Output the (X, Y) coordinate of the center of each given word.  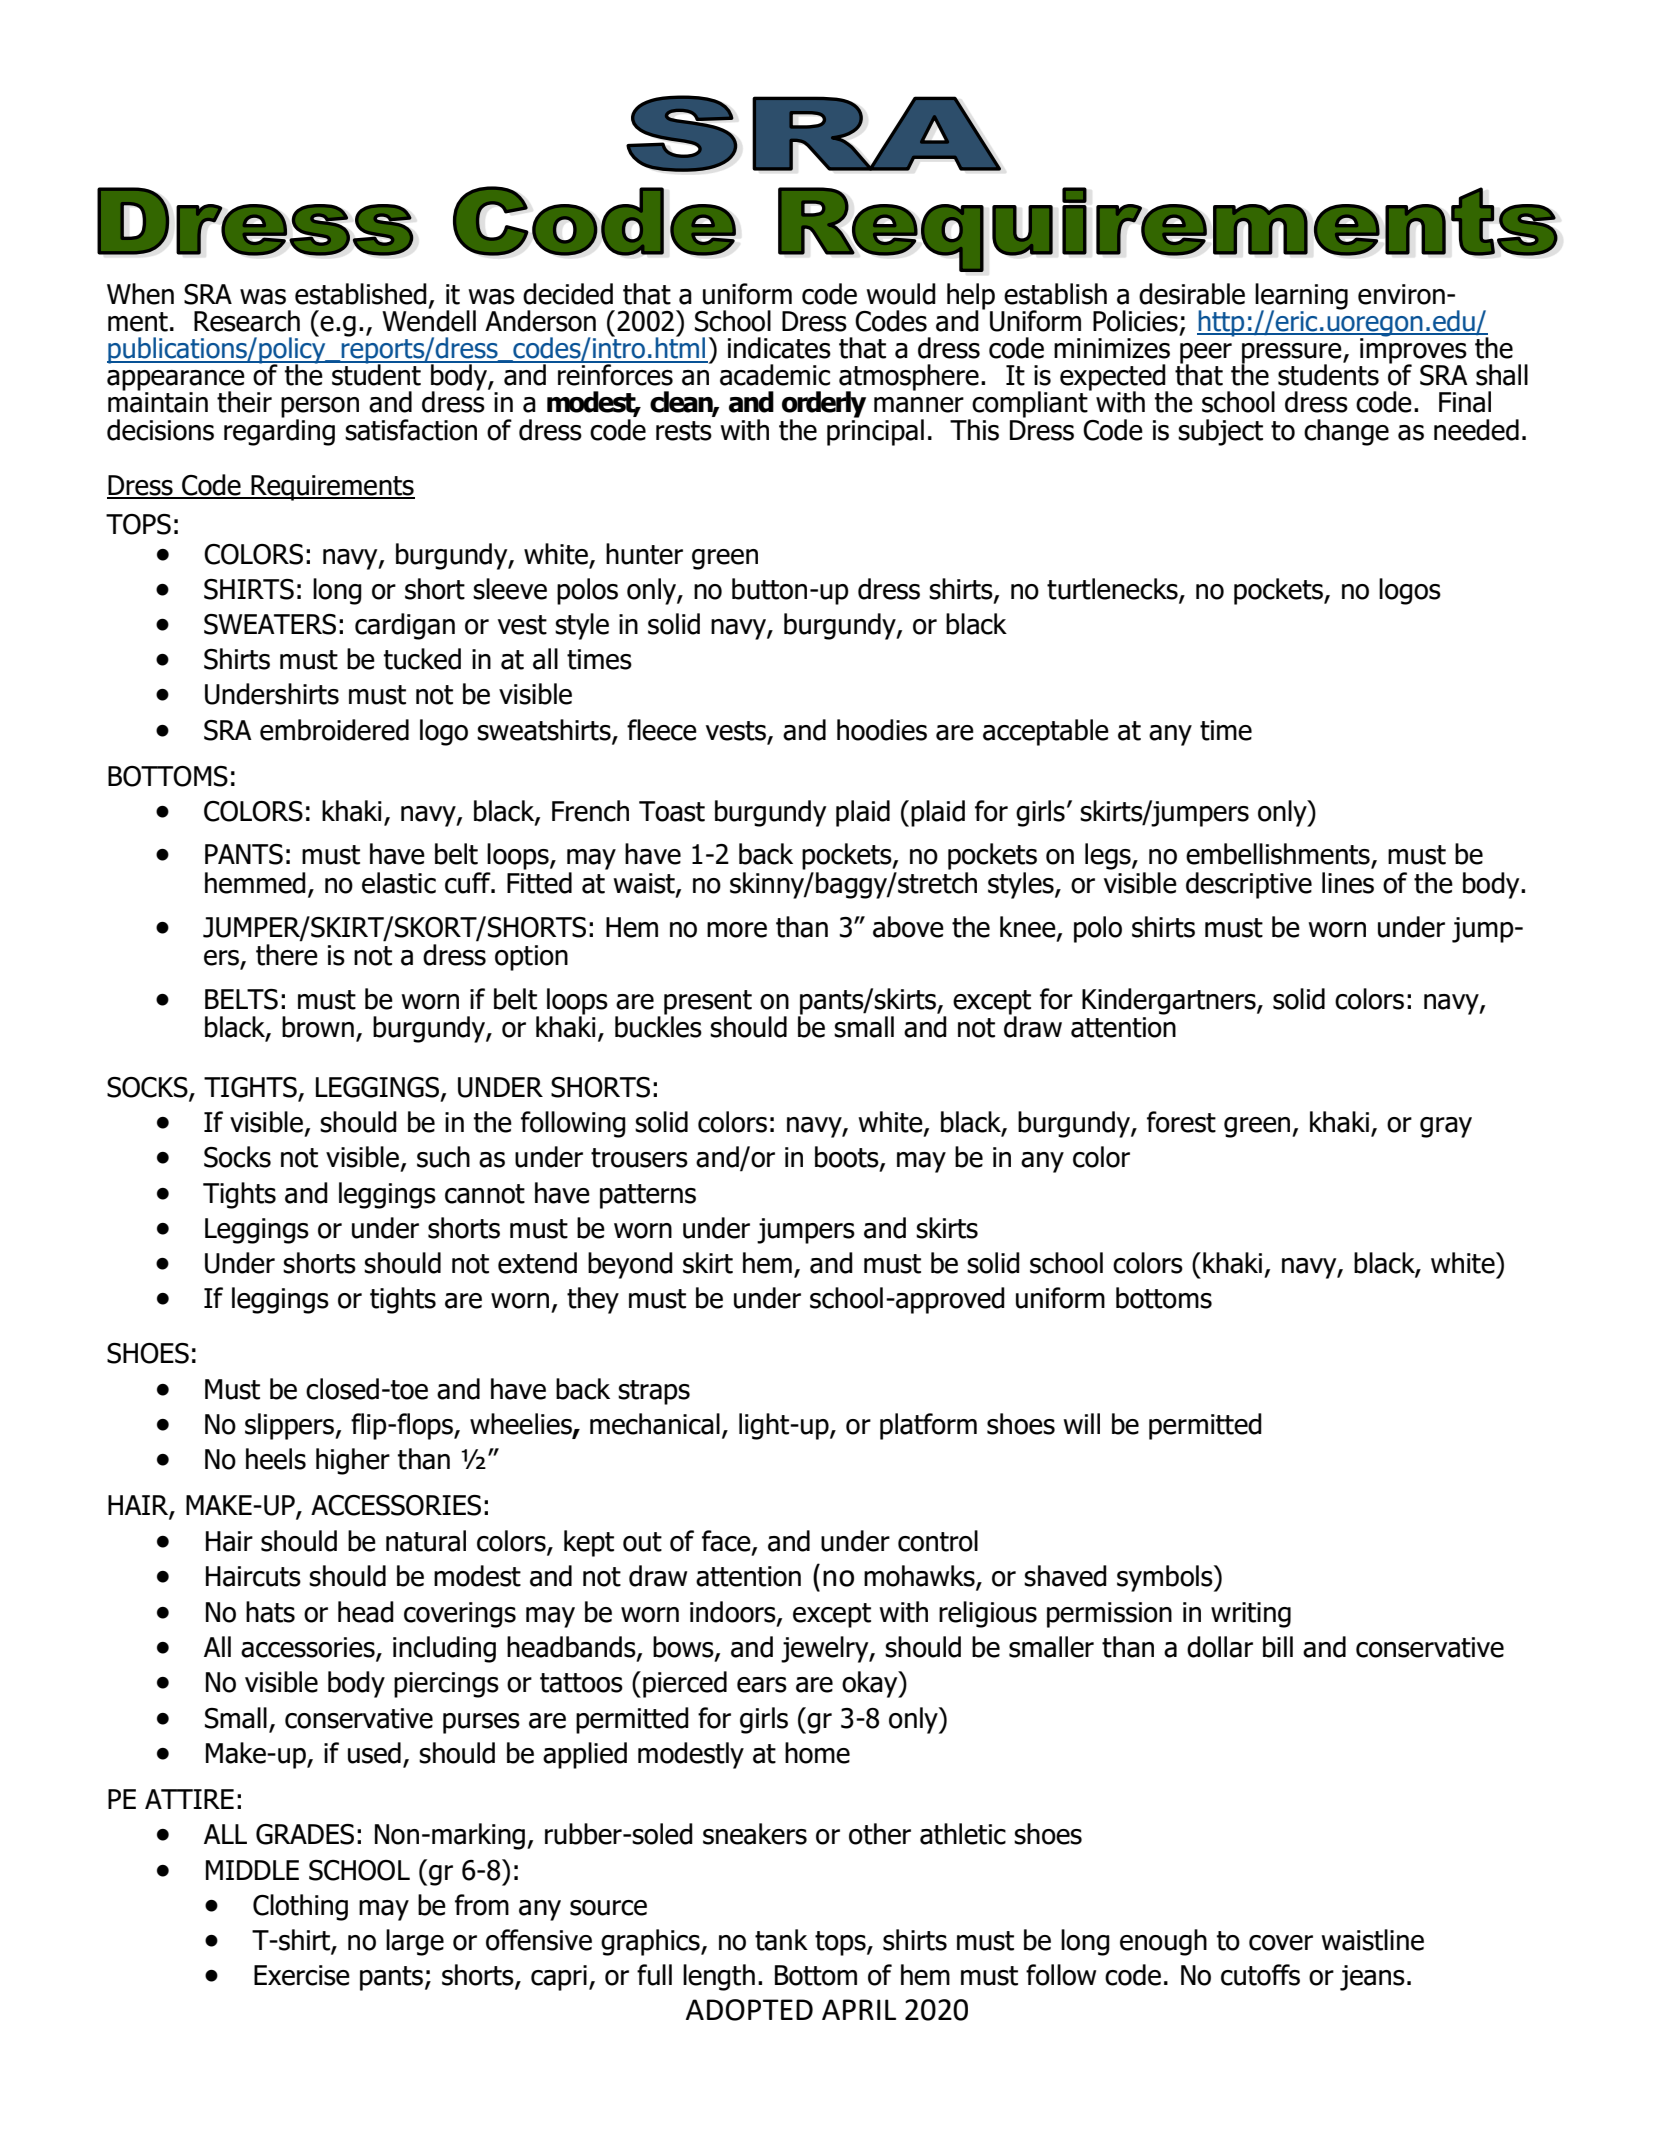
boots (848, 1158)
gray (1446, 1127)
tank (781, 1940)
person (320, 408)
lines (1348, 883)
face (727, 1542)
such (443, 1157)
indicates (779, 348)
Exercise (302, 1975)
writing (1251, 1615)
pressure (1292, 354)
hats (270, 1612)
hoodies (882, 730)
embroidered (334, 730)
